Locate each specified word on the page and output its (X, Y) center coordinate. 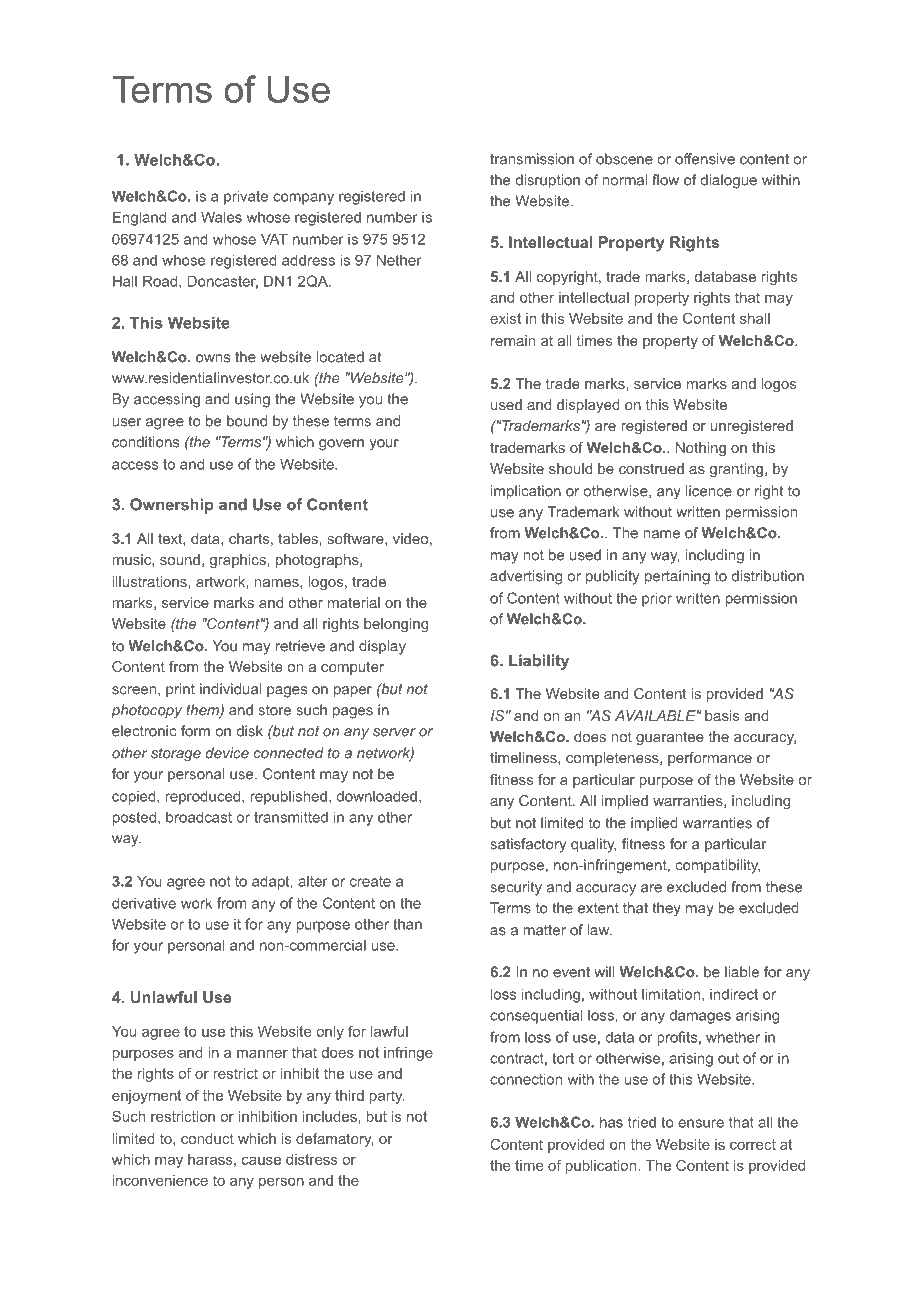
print (180, 690)
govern (341, 445)
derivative (144, 903)
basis (722, 715)
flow (665, 180)
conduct (207, 1138)
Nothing (701, 449)
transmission (532, 159)
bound (247, 421)
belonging (396, 625)
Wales (221, 217)
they (666, 909)
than (407, 924)
